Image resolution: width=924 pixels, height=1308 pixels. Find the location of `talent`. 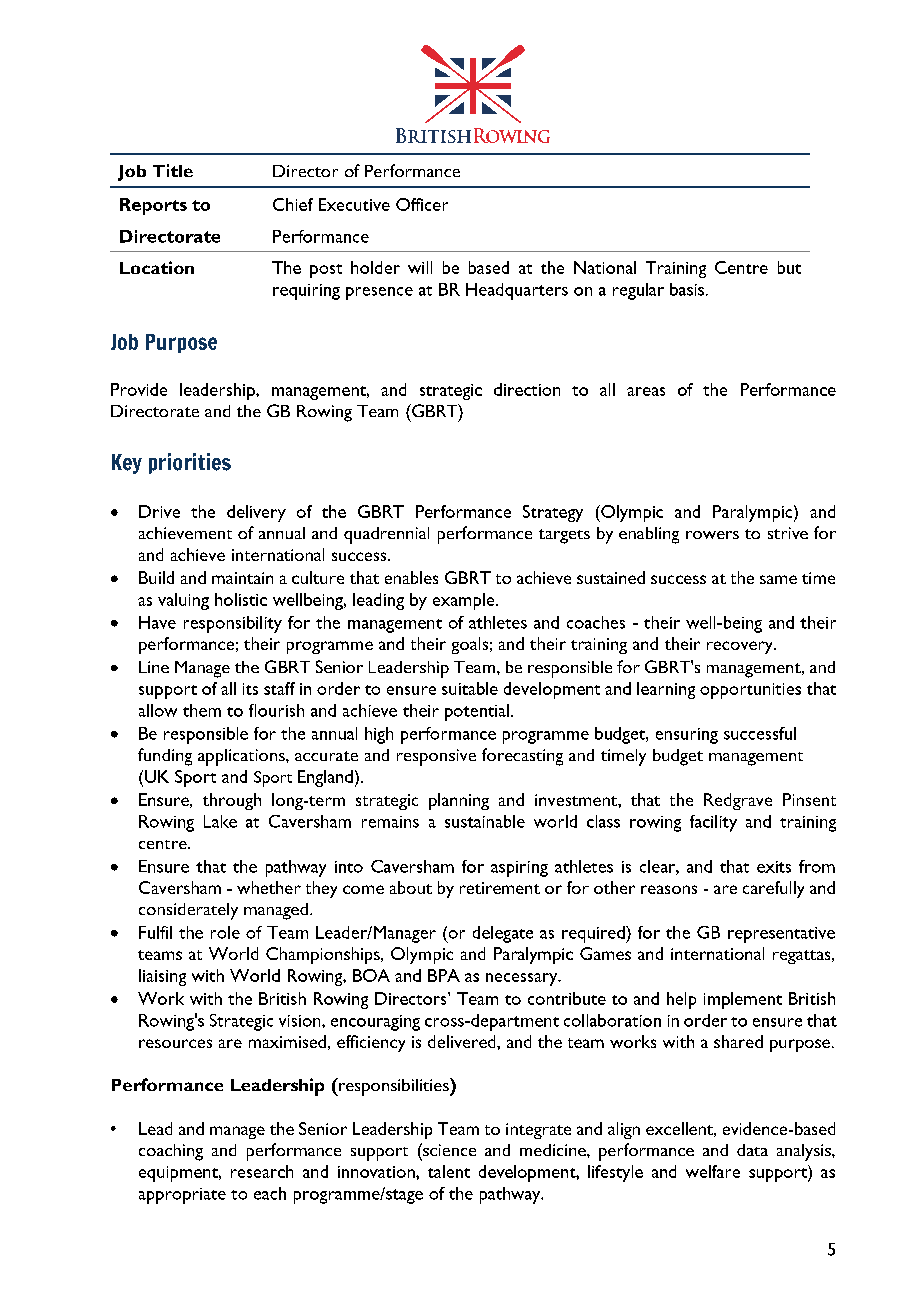

talent is located at coordinates (449, 1171).
